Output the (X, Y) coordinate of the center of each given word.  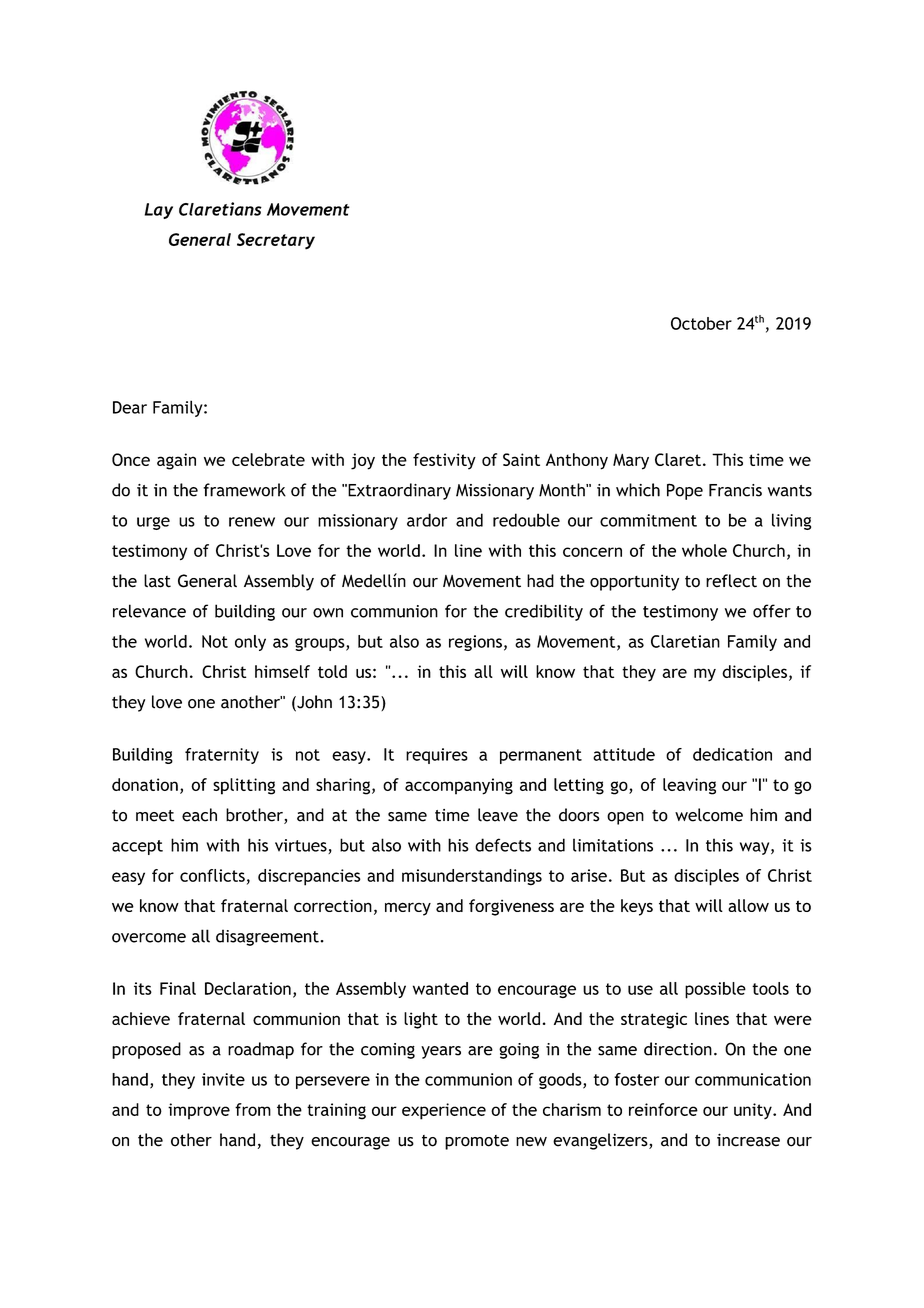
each (199, 815)
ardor (427, 520)
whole (704, 550)
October (701, 323)
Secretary (276, 241)
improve (199, 1111)
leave (498, 815)
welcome (709, 815)
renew (252, 522)
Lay (159, 211)
